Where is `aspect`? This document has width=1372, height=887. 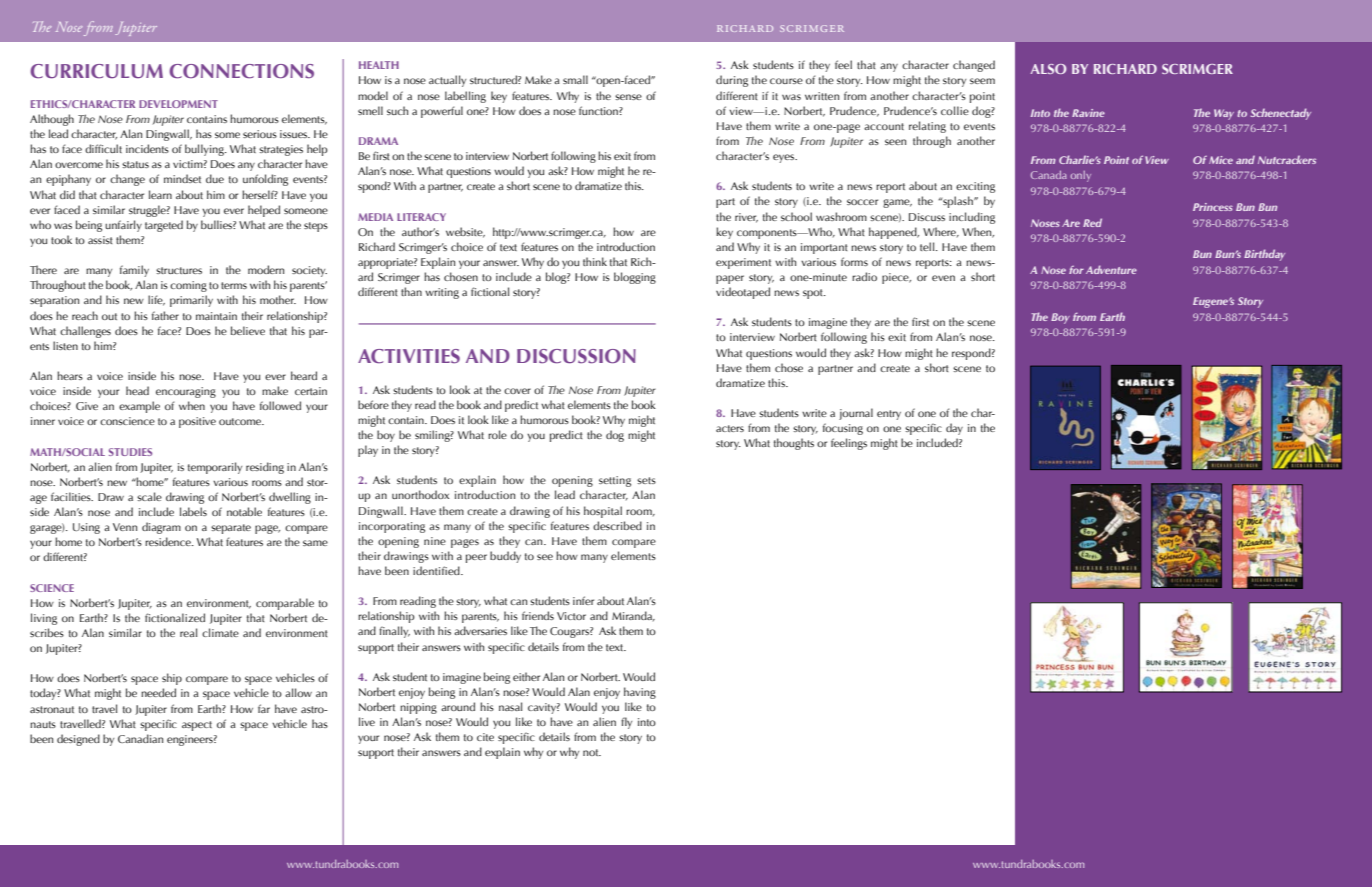 aspect is located at coordinates (197, 726).
